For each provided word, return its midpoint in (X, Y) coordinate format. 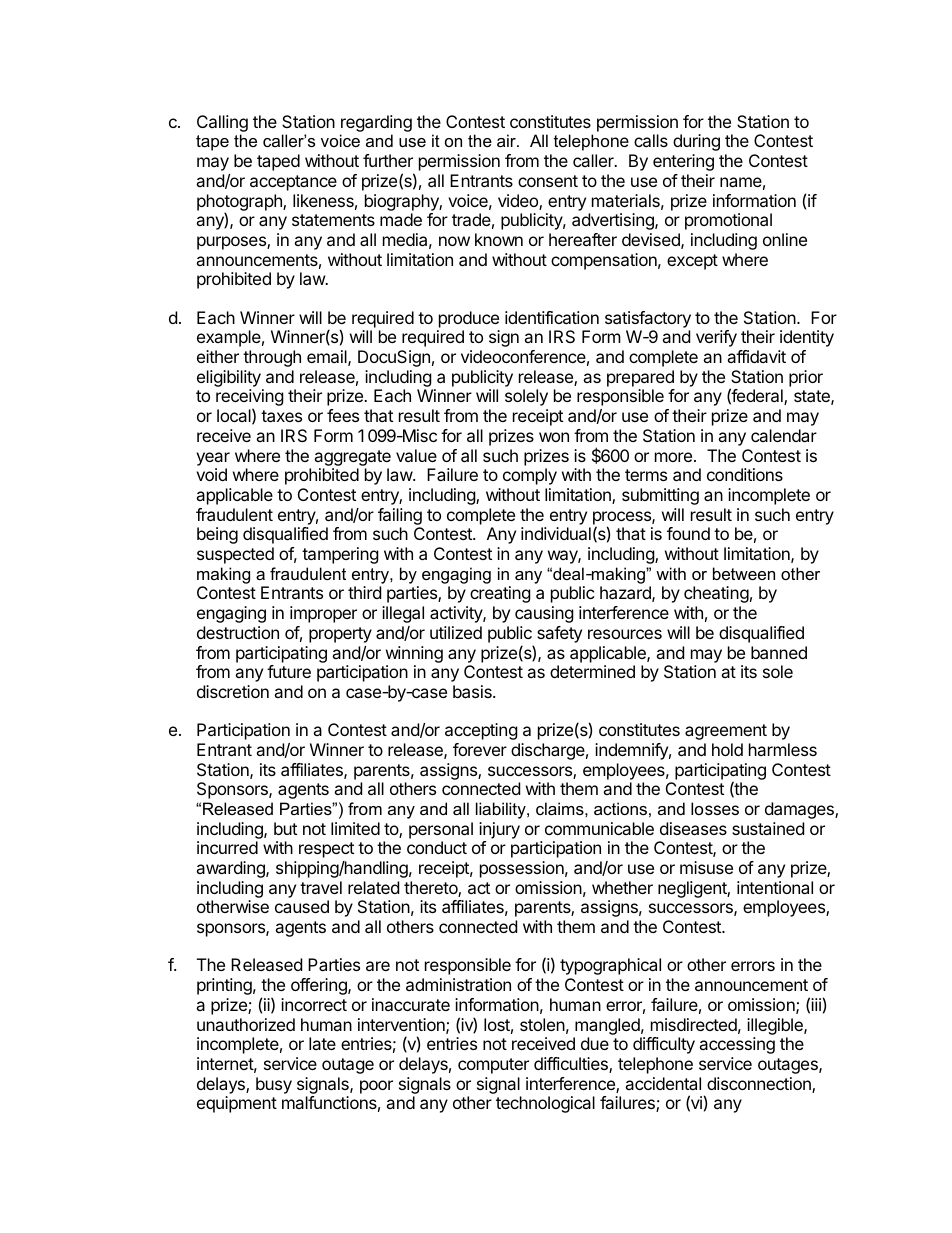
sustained (768, 828)
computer (493, 1066)
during (696, 142)
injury (499, 830)
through (272, 358)
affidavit (756, 356)
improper (323, 614)
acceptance (293, 183)
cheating (716, 594)
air (507, 140)
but (285, 828)
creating (500, 594)
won (554, 437)
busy (274, 1085)
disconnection (760, 1085)
